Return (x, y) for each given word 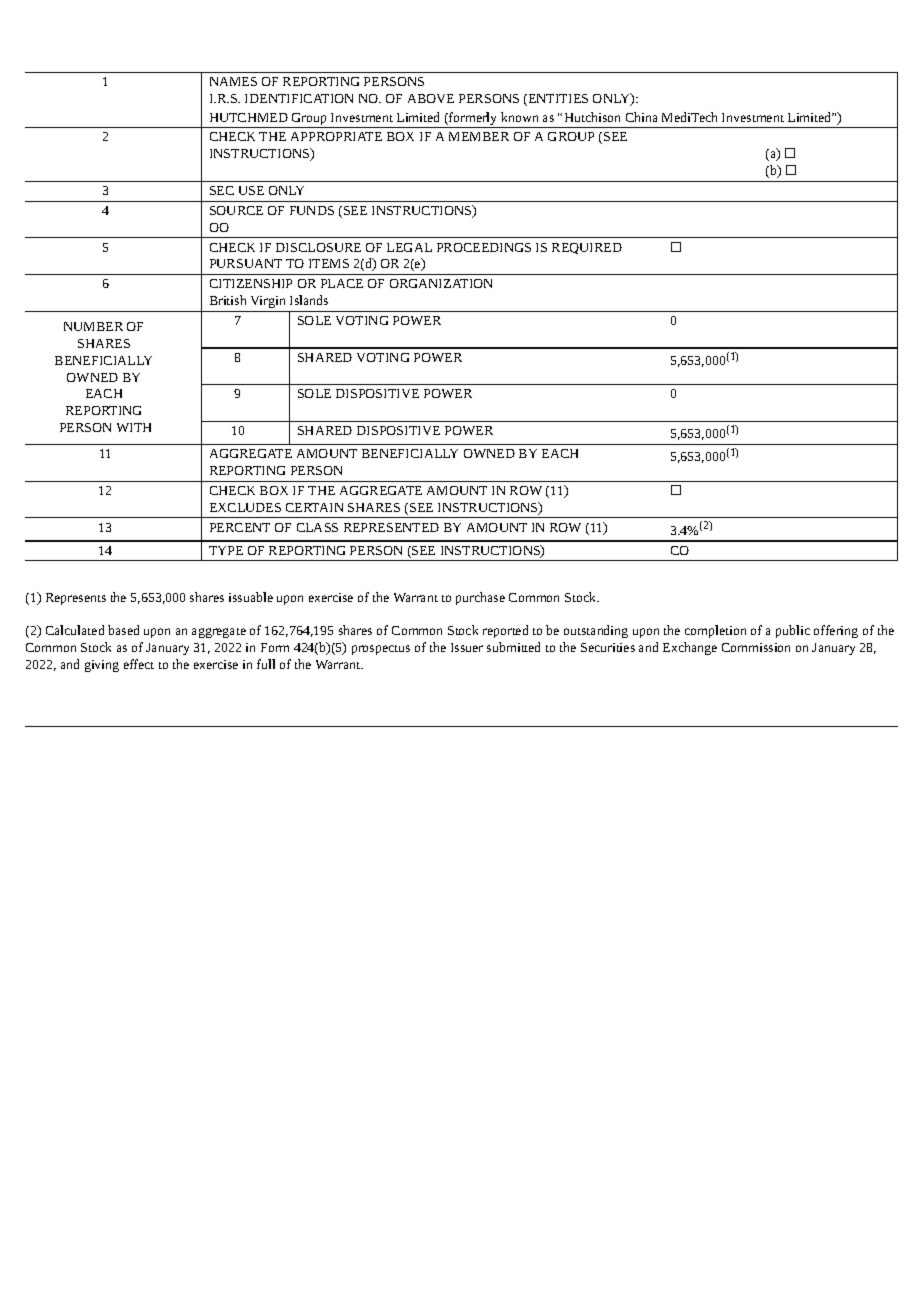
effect (139, 664)
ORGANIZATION (441, 283)
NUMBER (93, 326)
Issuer (467, 647)
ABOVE (431, 98)
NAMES (233, 81)
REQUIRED (587, 248)
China (641, 117)
